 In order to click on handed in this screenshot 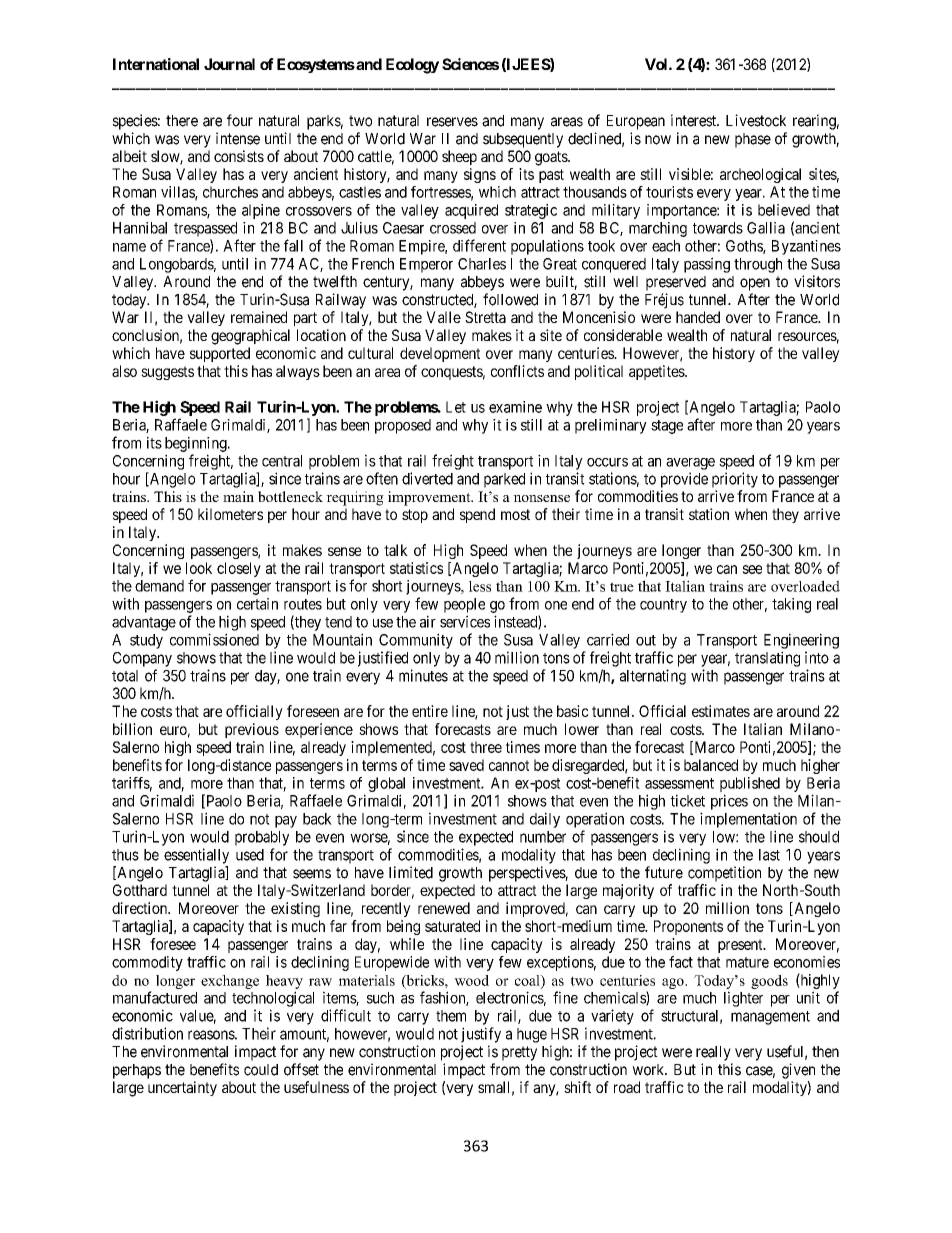, I will do `click(698, 317)`.
